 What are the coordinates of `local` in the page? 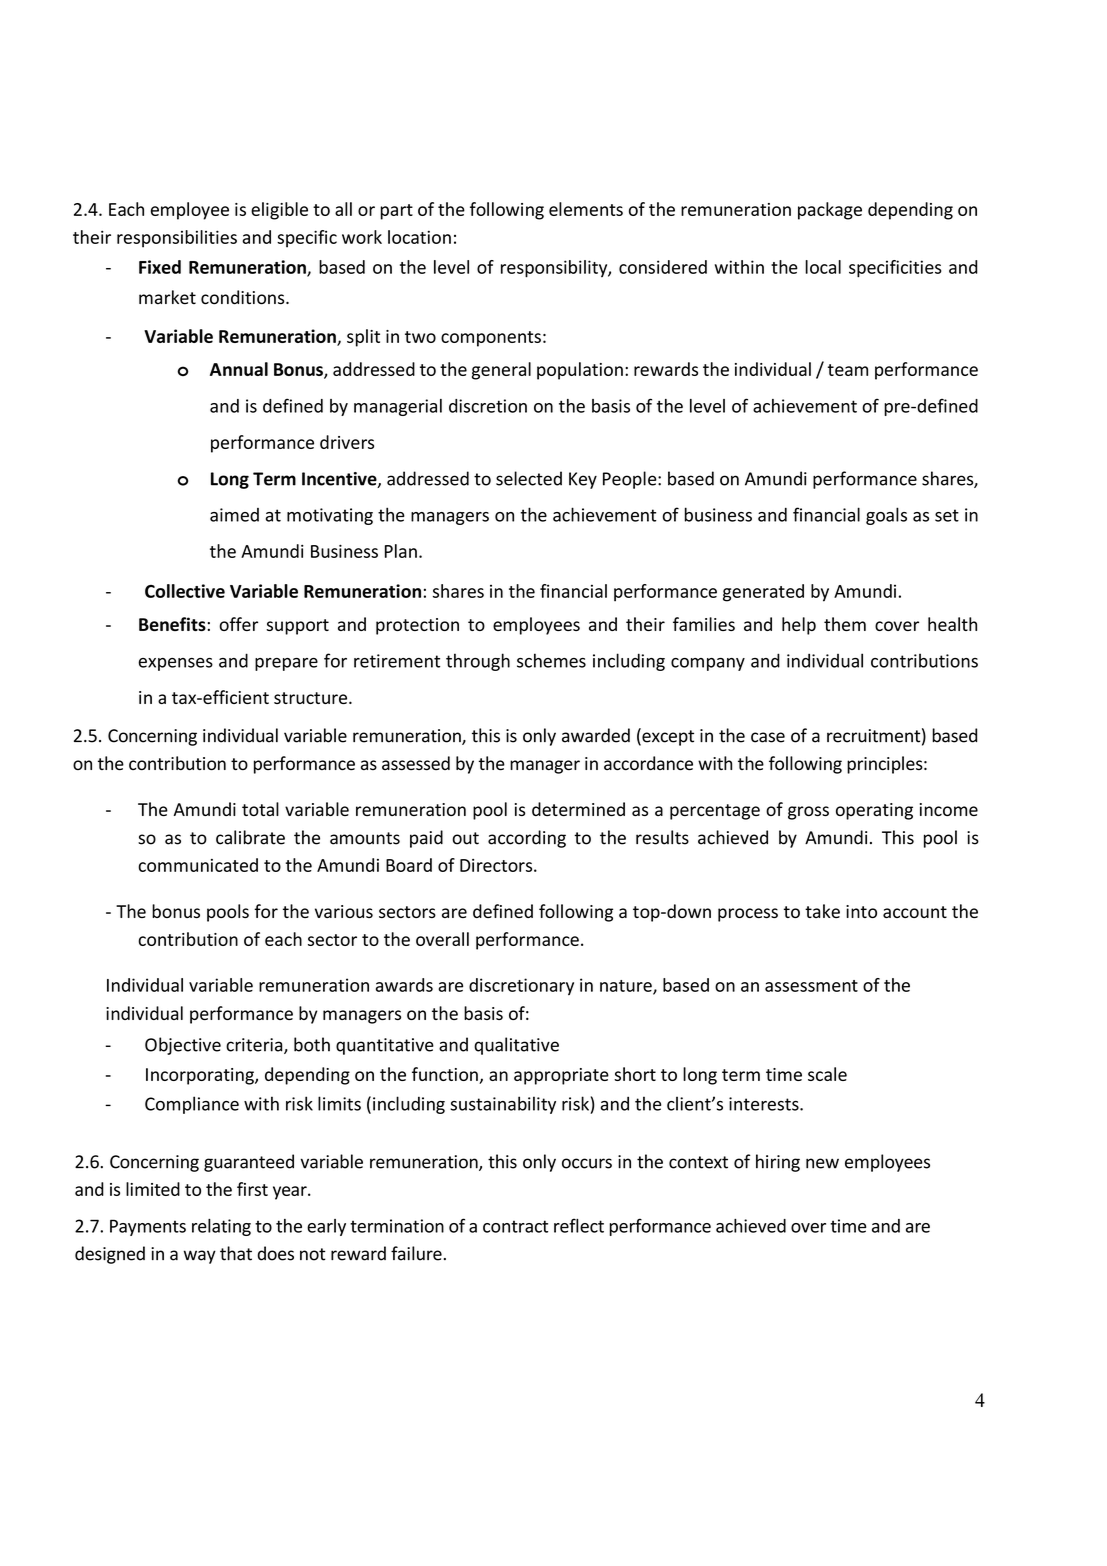 It's located at (823, 267).
